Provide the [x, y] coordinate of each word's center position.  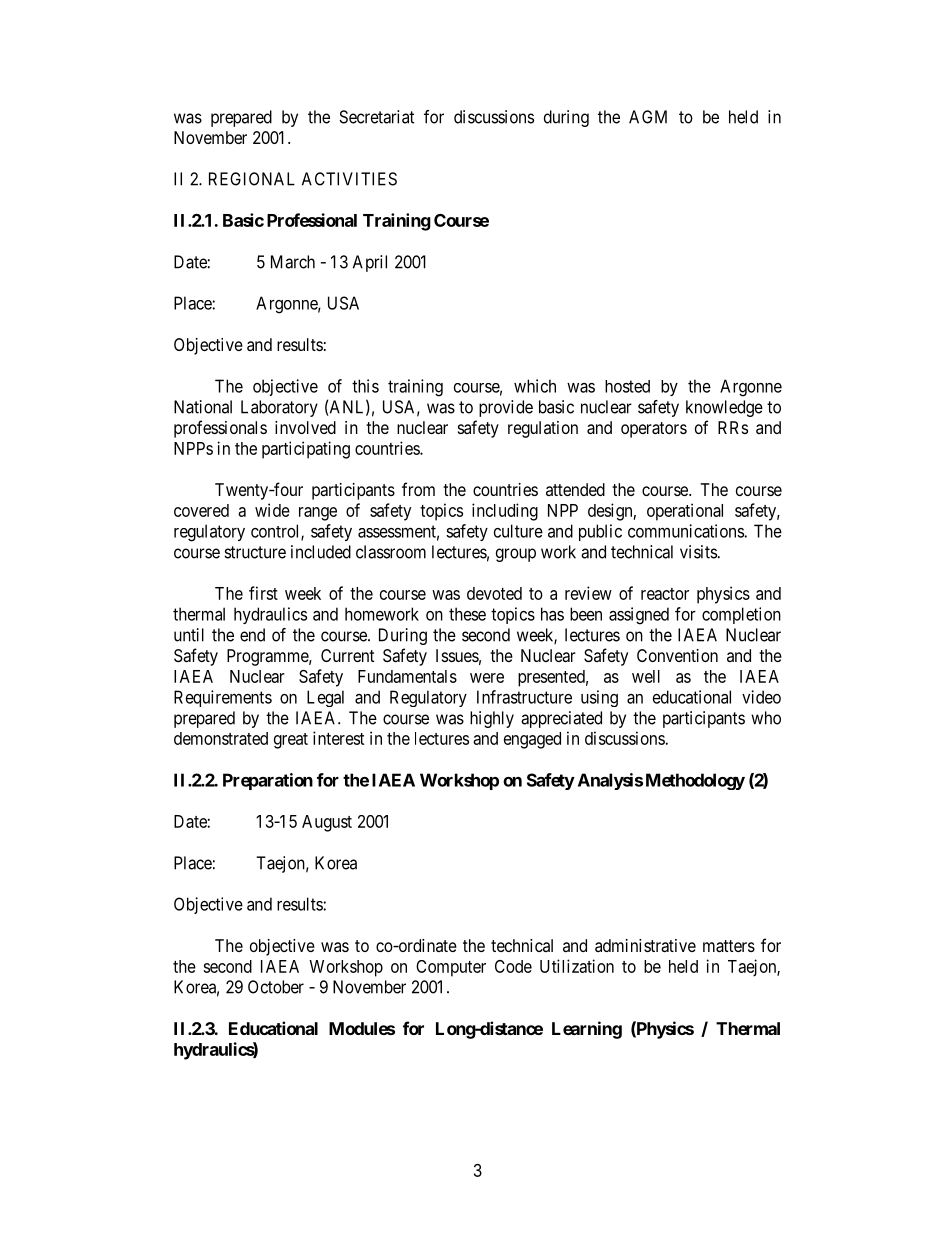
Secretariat [376, 117]
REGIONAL [252, 179]
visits [698, 552]
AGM [648, 117]
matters [729, 946]
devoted [494, 593]
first [263, 593]
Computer [451, 968]
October [276, 987]
